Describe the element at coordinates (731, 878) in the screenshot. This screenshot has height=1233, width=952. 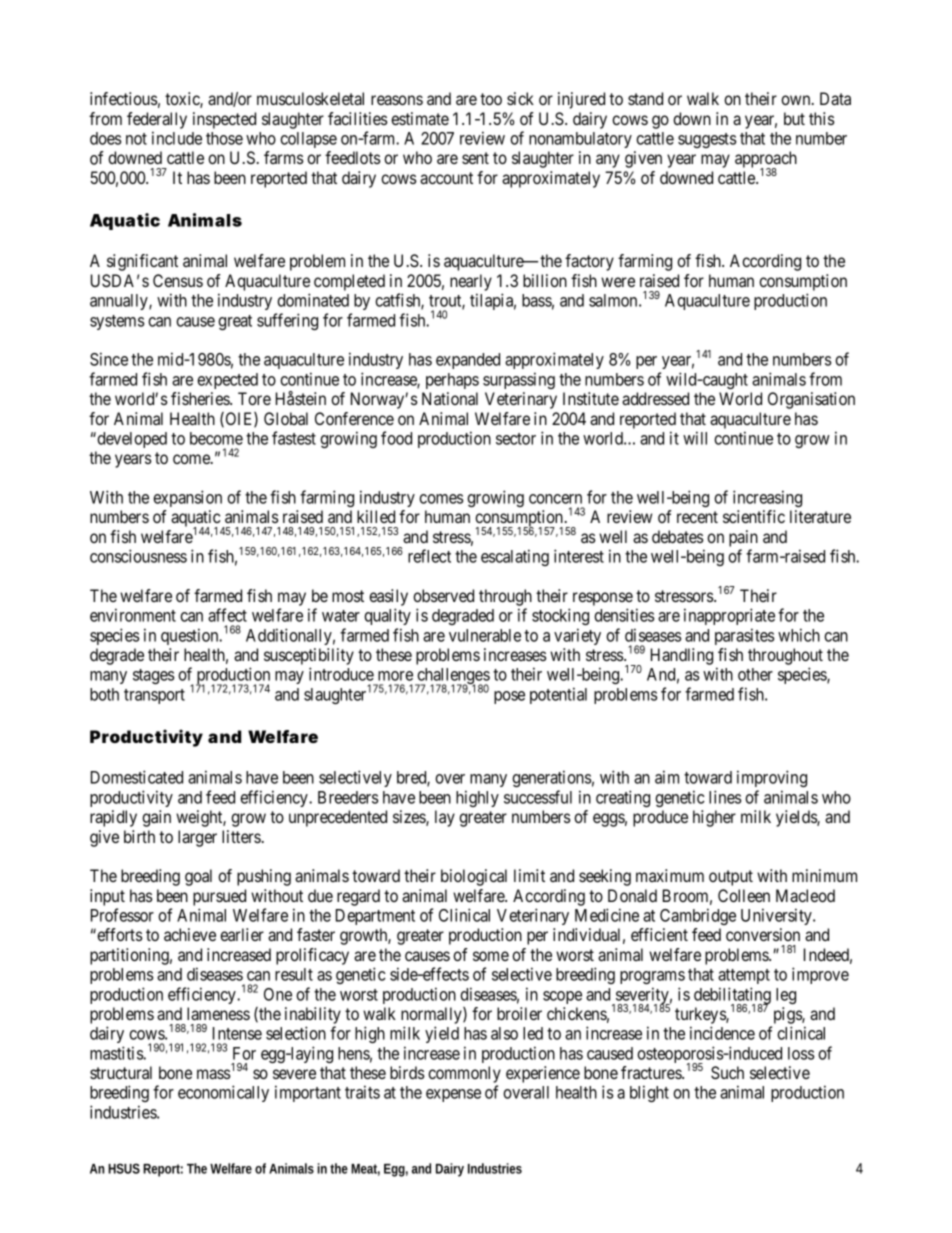
I see `output` at that location.
